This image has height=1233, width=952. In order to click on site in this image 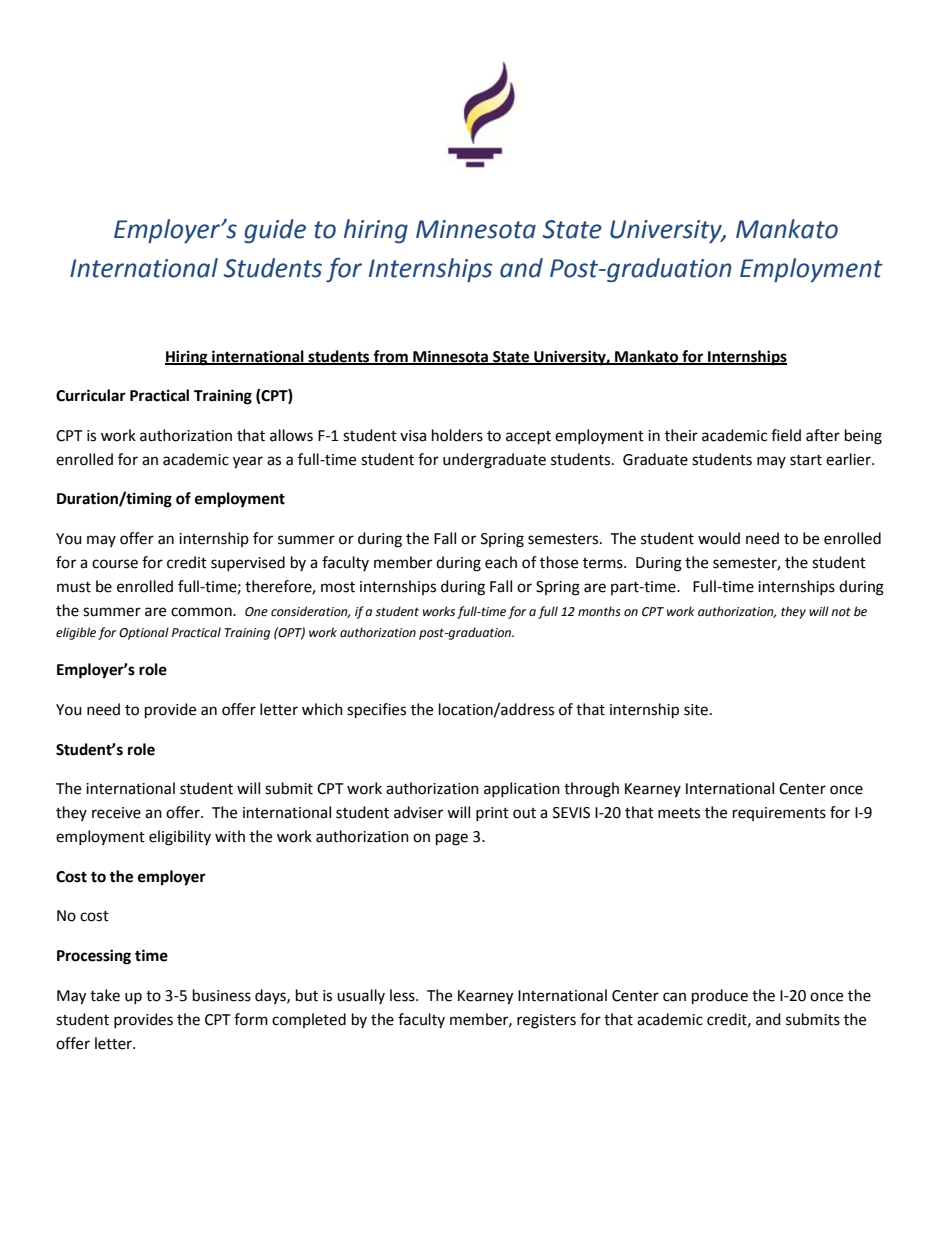, I will do `click(696, 710)`.
